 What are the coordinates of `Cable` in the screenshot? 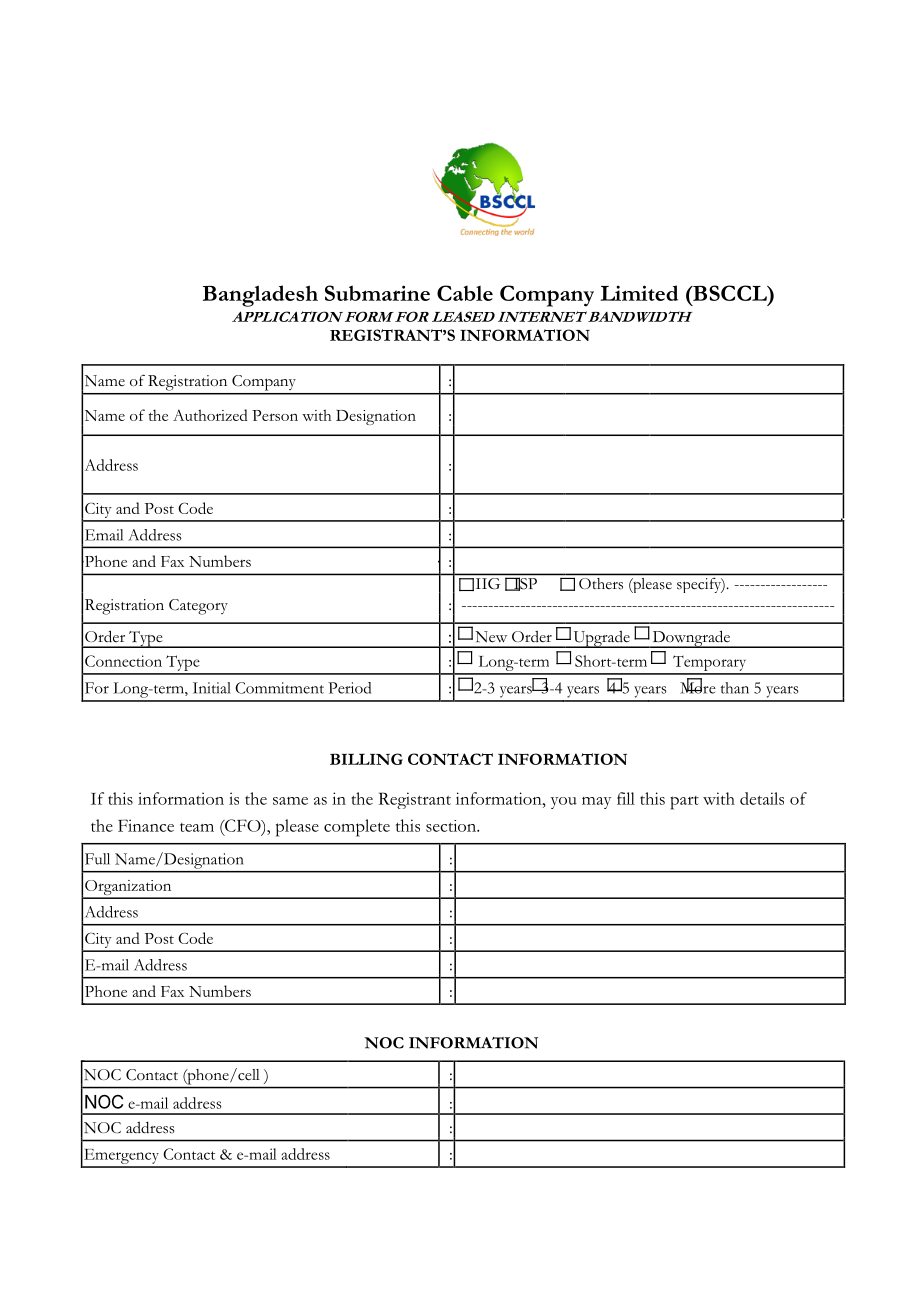 It's located at (465, 293).
